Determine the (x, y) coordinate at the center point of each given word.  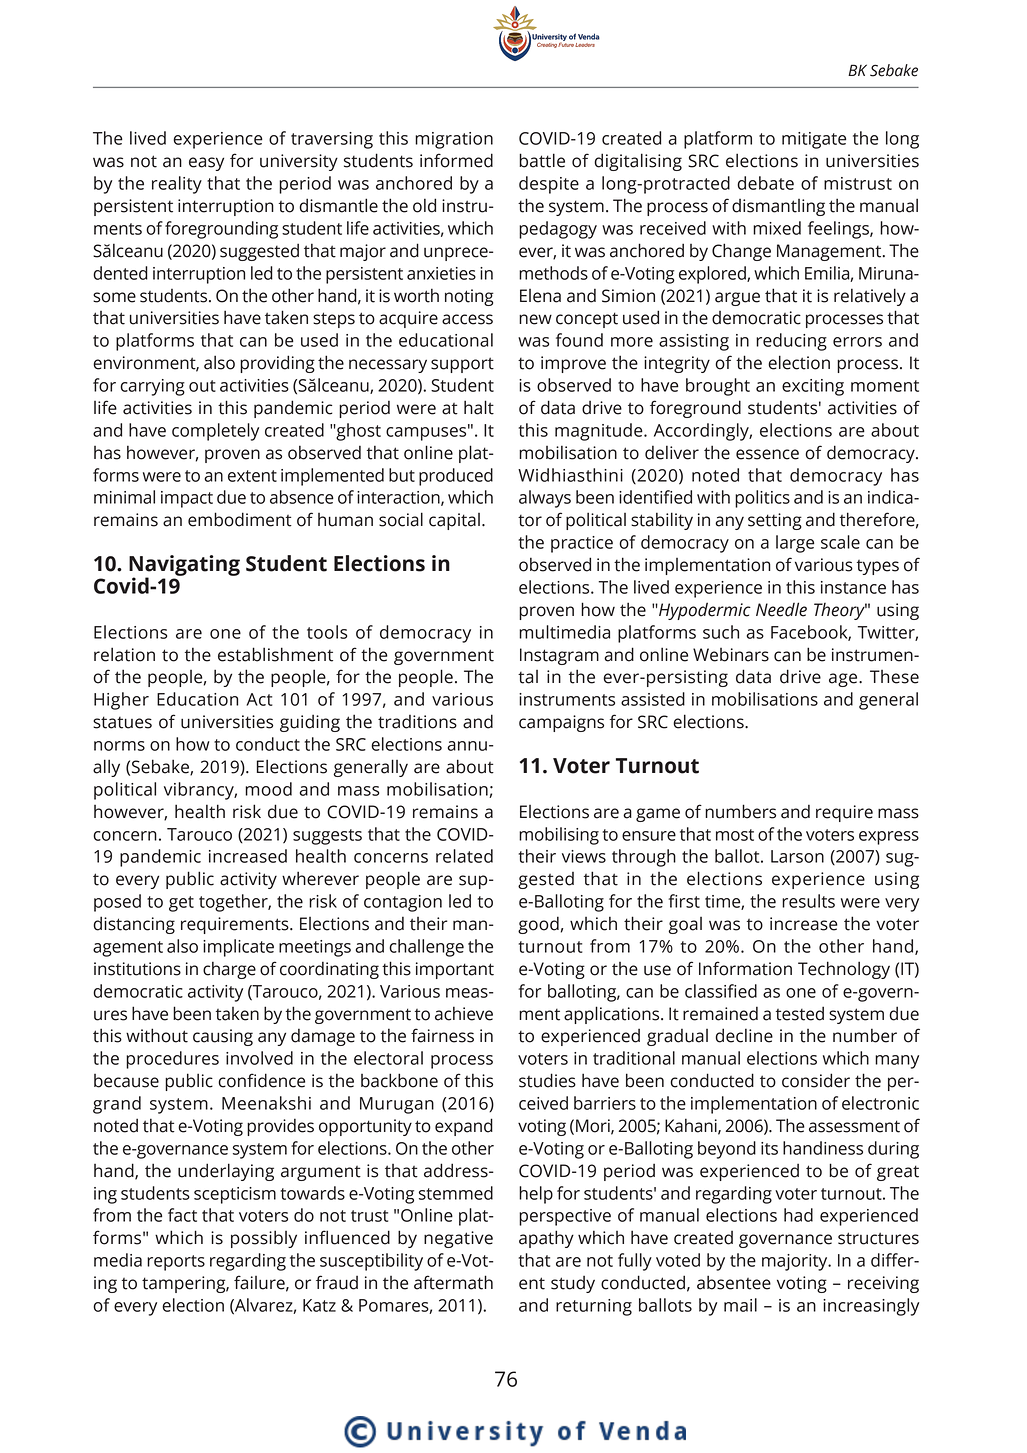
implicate (238, 948)
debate (765, 183)
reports (176, 1263)
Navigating (184, 566)
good (538, 925)
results (808, 901)
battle (542, 160)
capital (454, 521)
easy (206, 164)
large (795, 544)
